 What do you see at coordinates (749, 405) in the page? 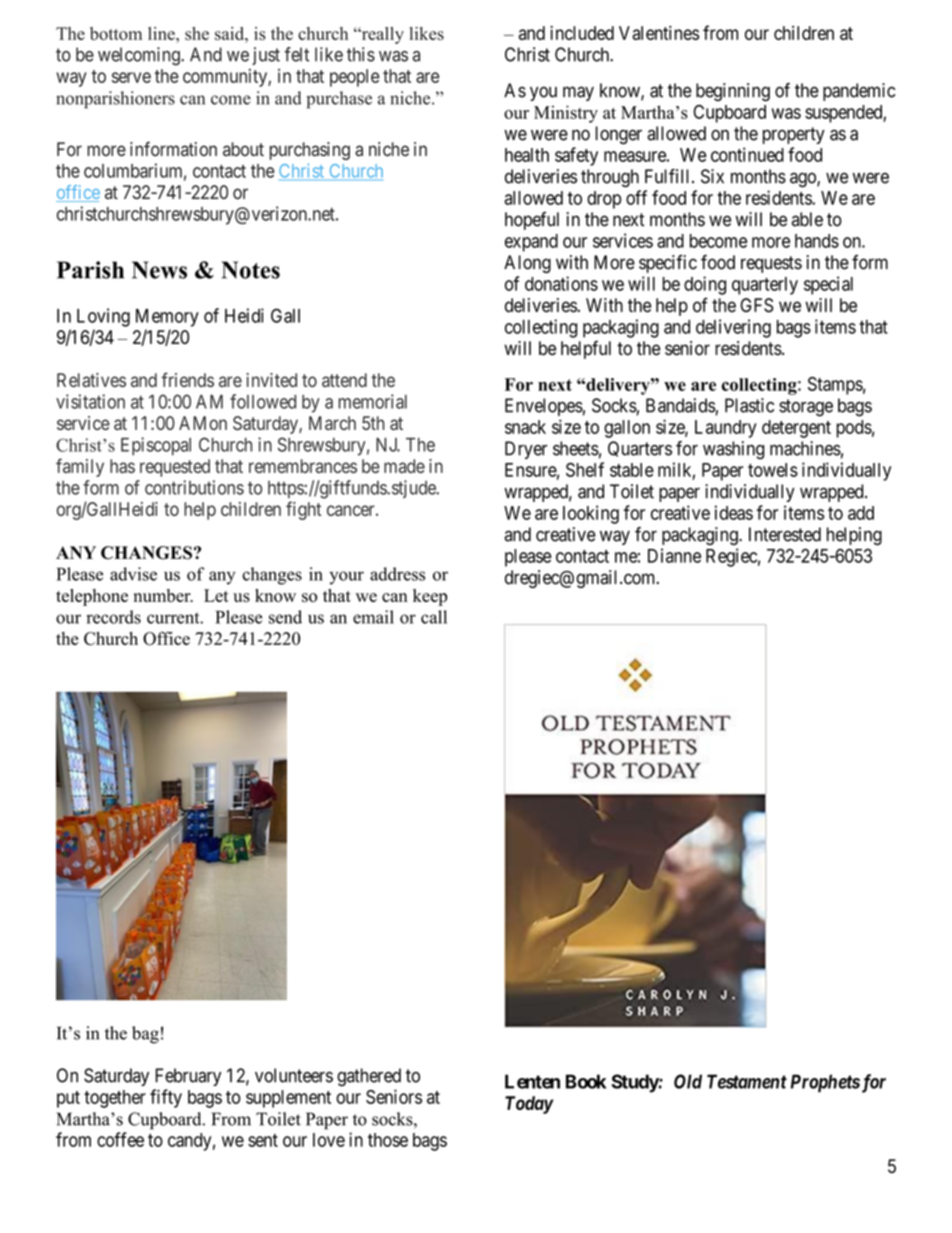
I see `Plastic` at bounding box center [749, 405].
